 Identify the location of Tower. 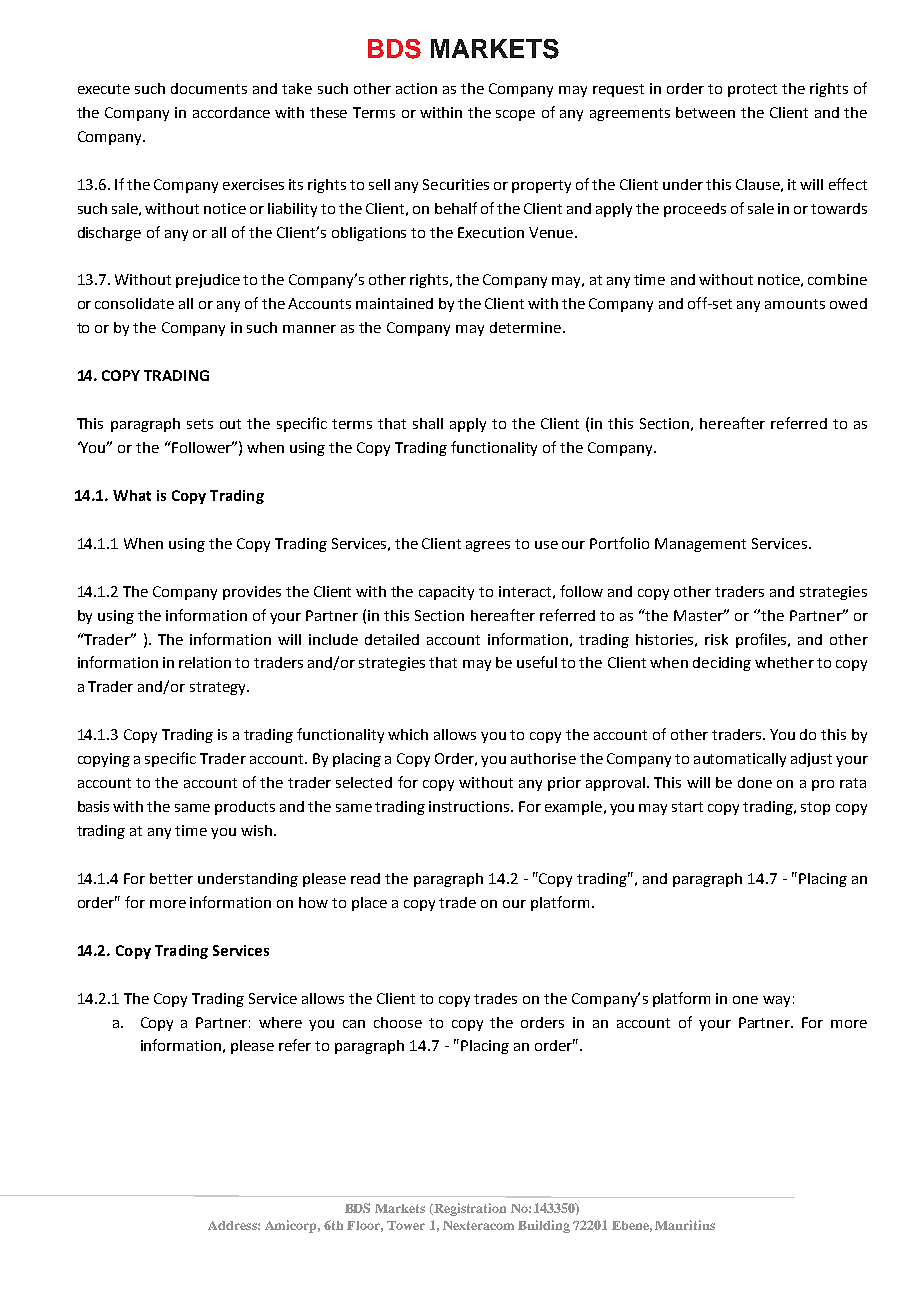
(406, 1225).
